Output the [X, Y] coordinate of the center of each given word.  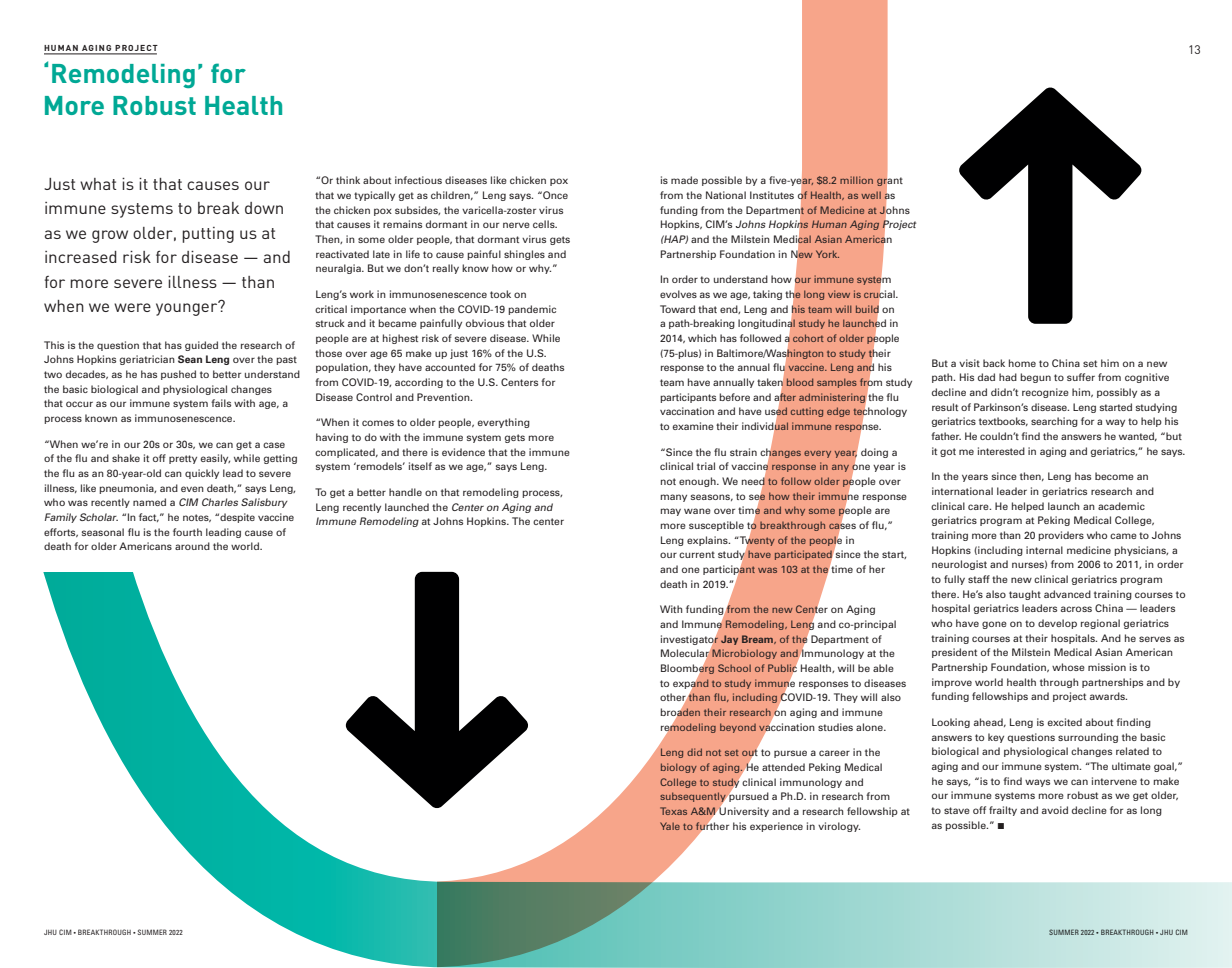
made [684, 180]
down [264, 208]
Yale [670, 826]
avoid [1055, 810]
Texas [673, 811]
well [871, 195]
